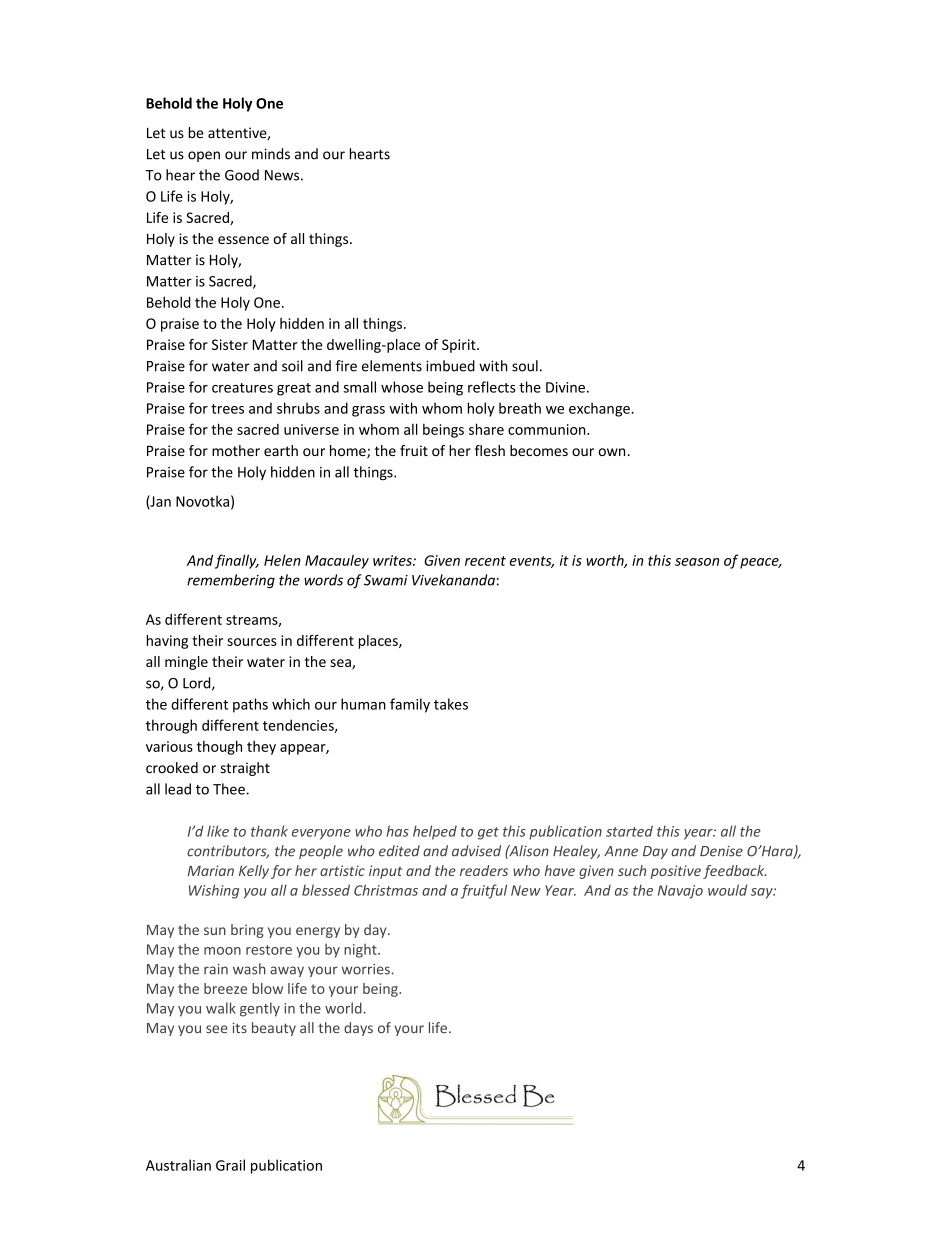  What do you see at coordinates (230, 1165) in the screenshot?
I see `Grail` at bounding box center [230, 1165].
